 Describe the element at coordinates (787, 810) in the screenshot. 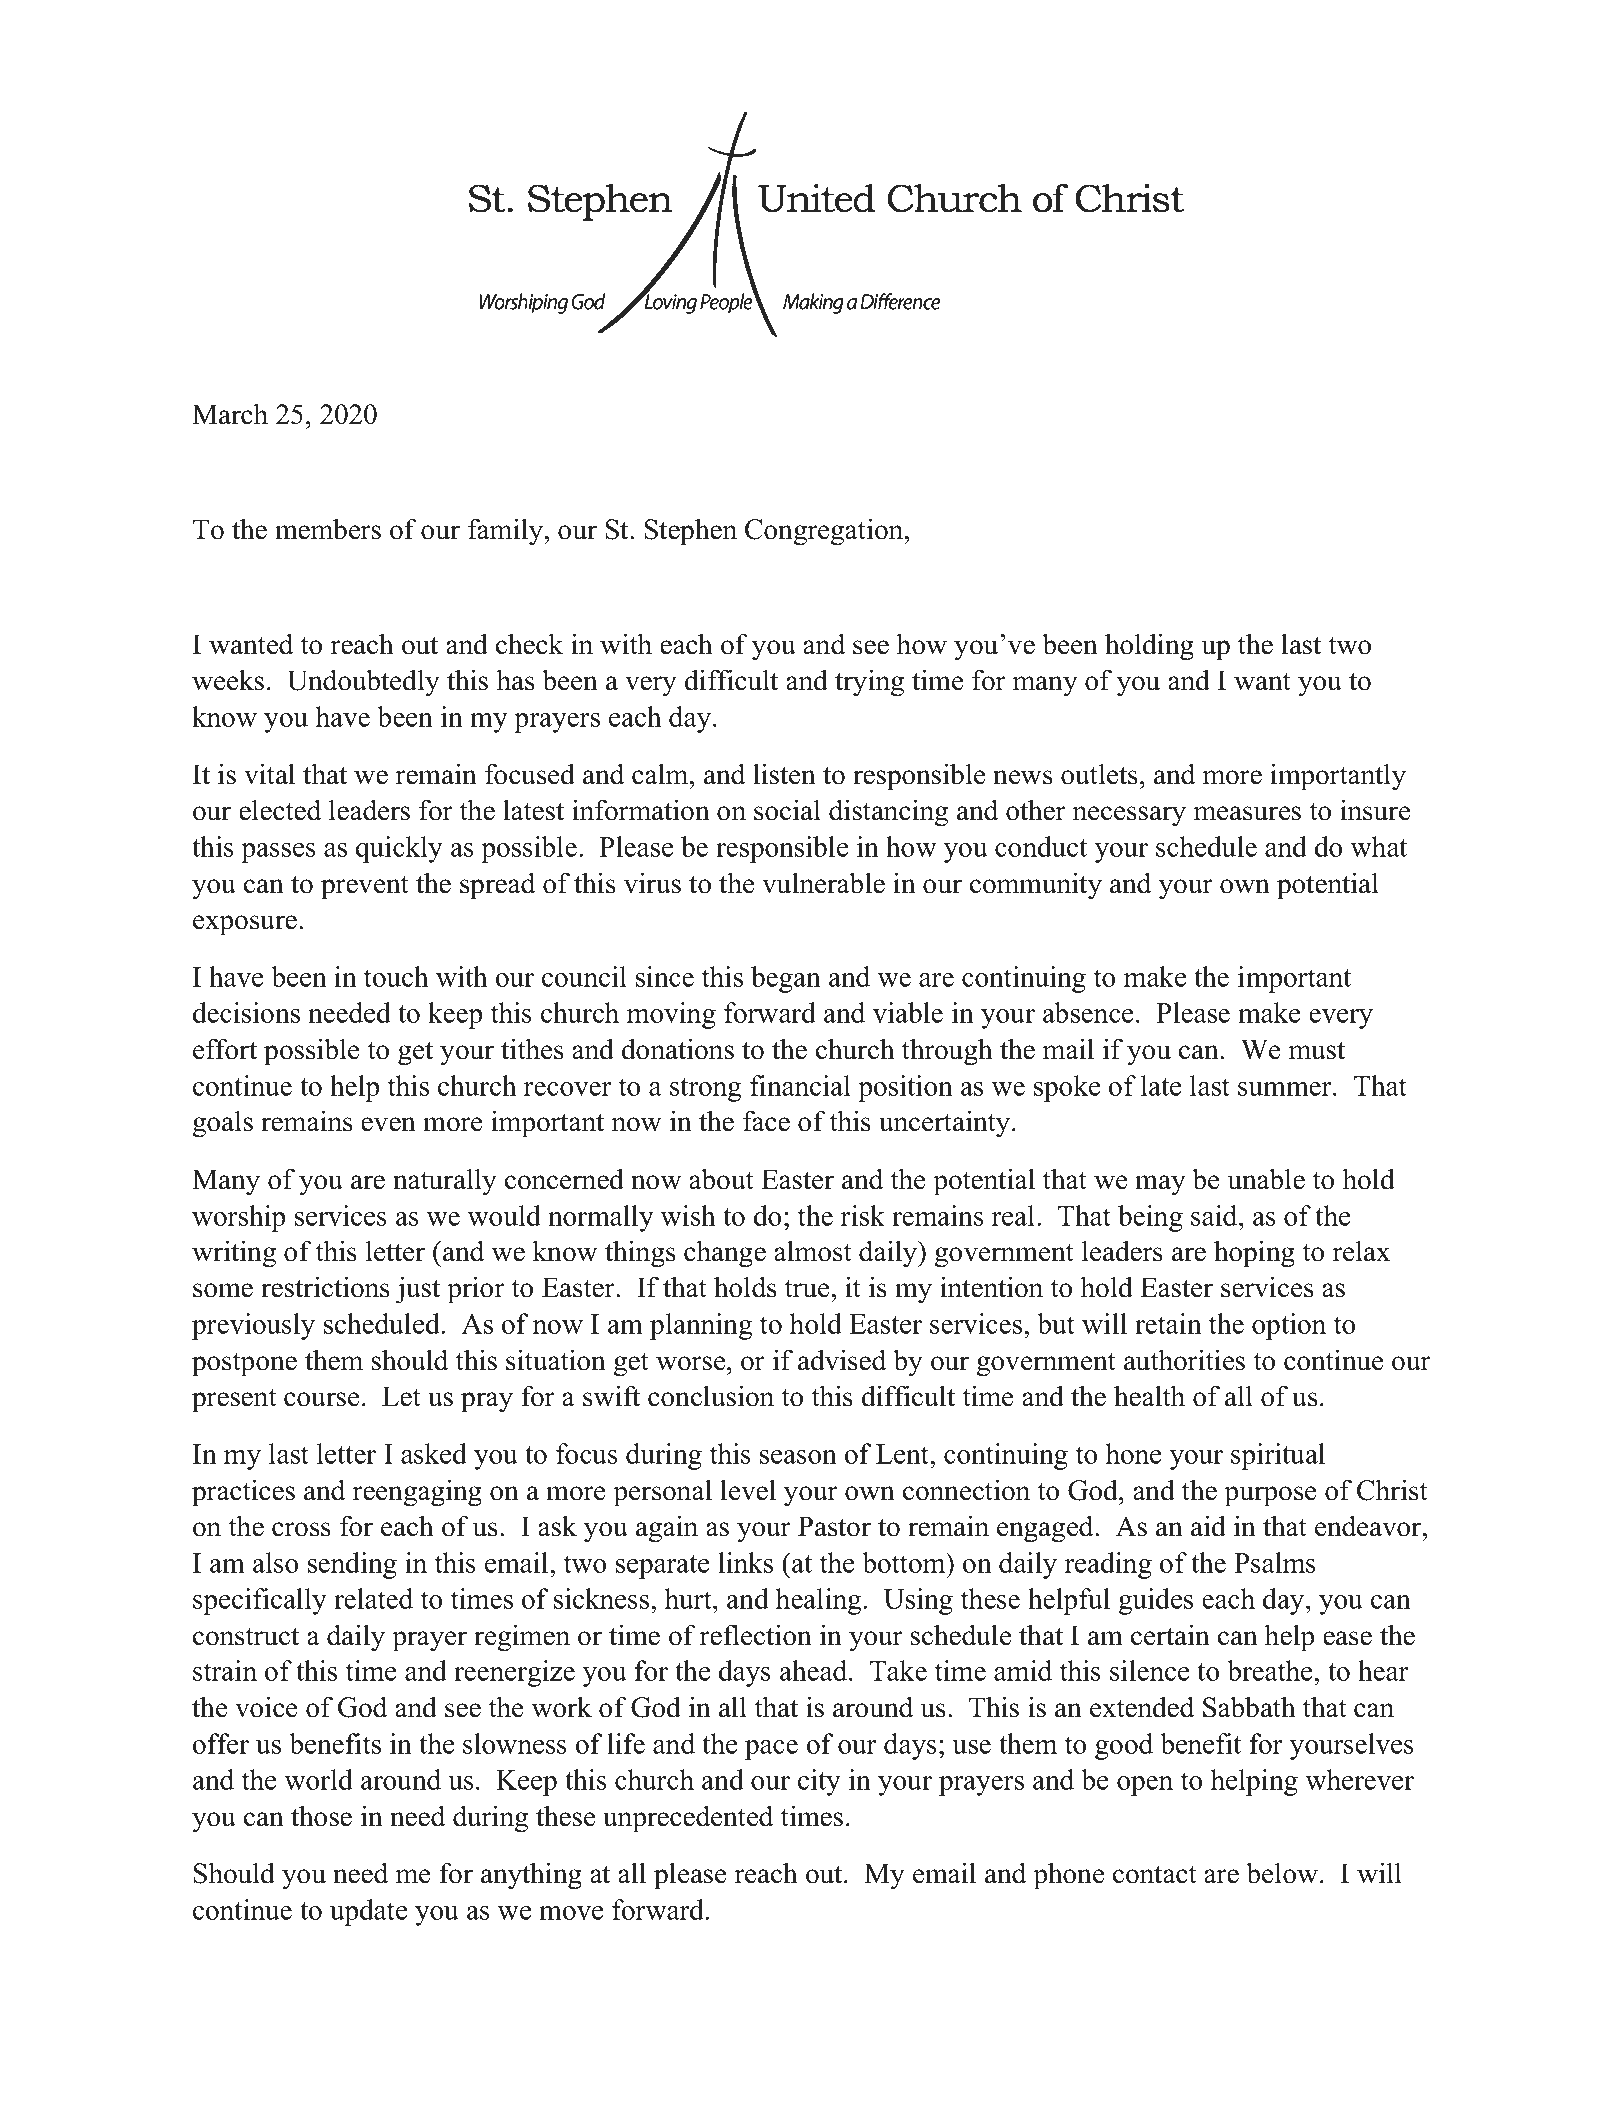

I see `social` at that location.
